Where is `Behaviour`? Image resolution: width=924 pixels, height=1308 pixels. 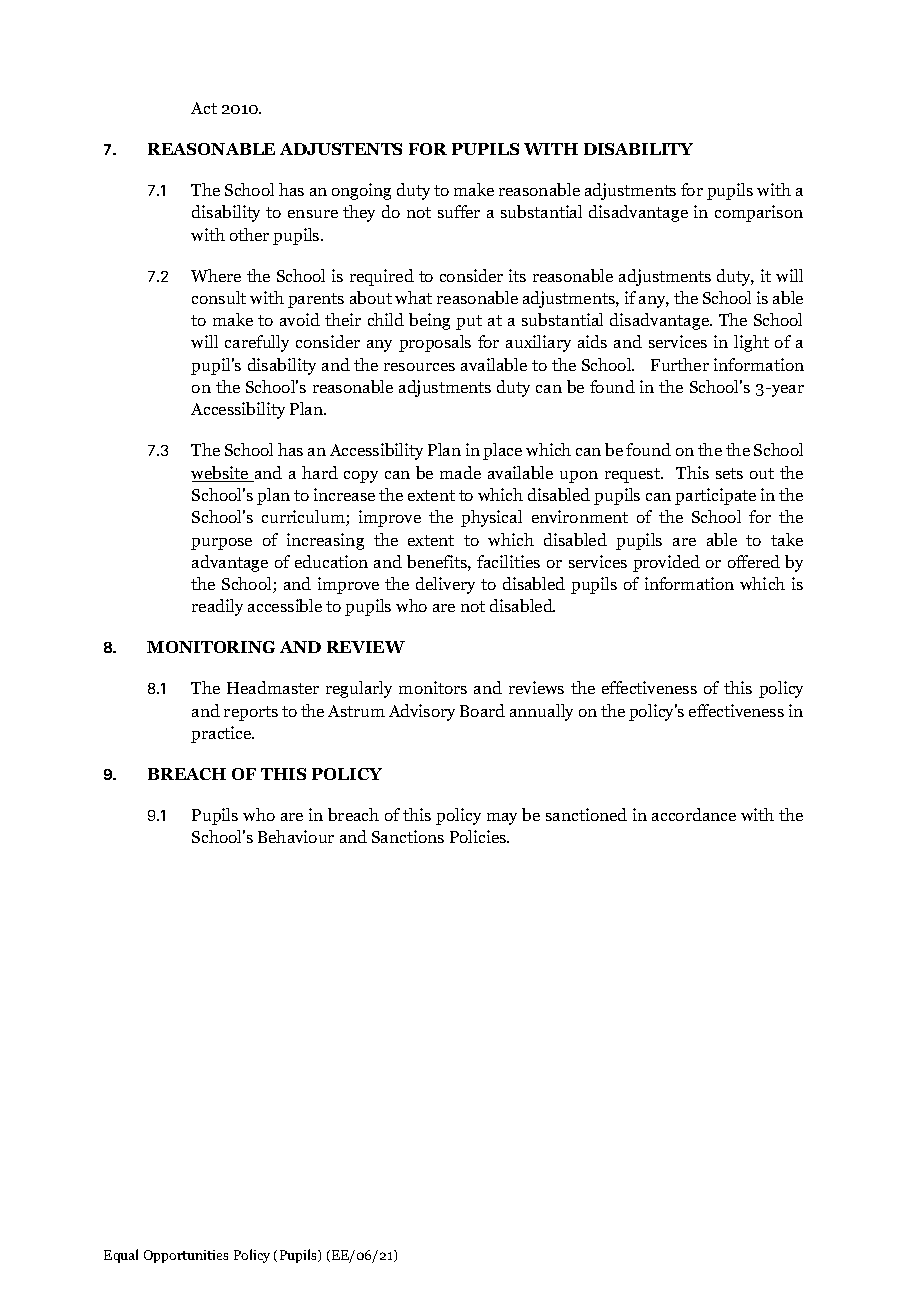
Behaviour is located at coordinates (296, 836).
